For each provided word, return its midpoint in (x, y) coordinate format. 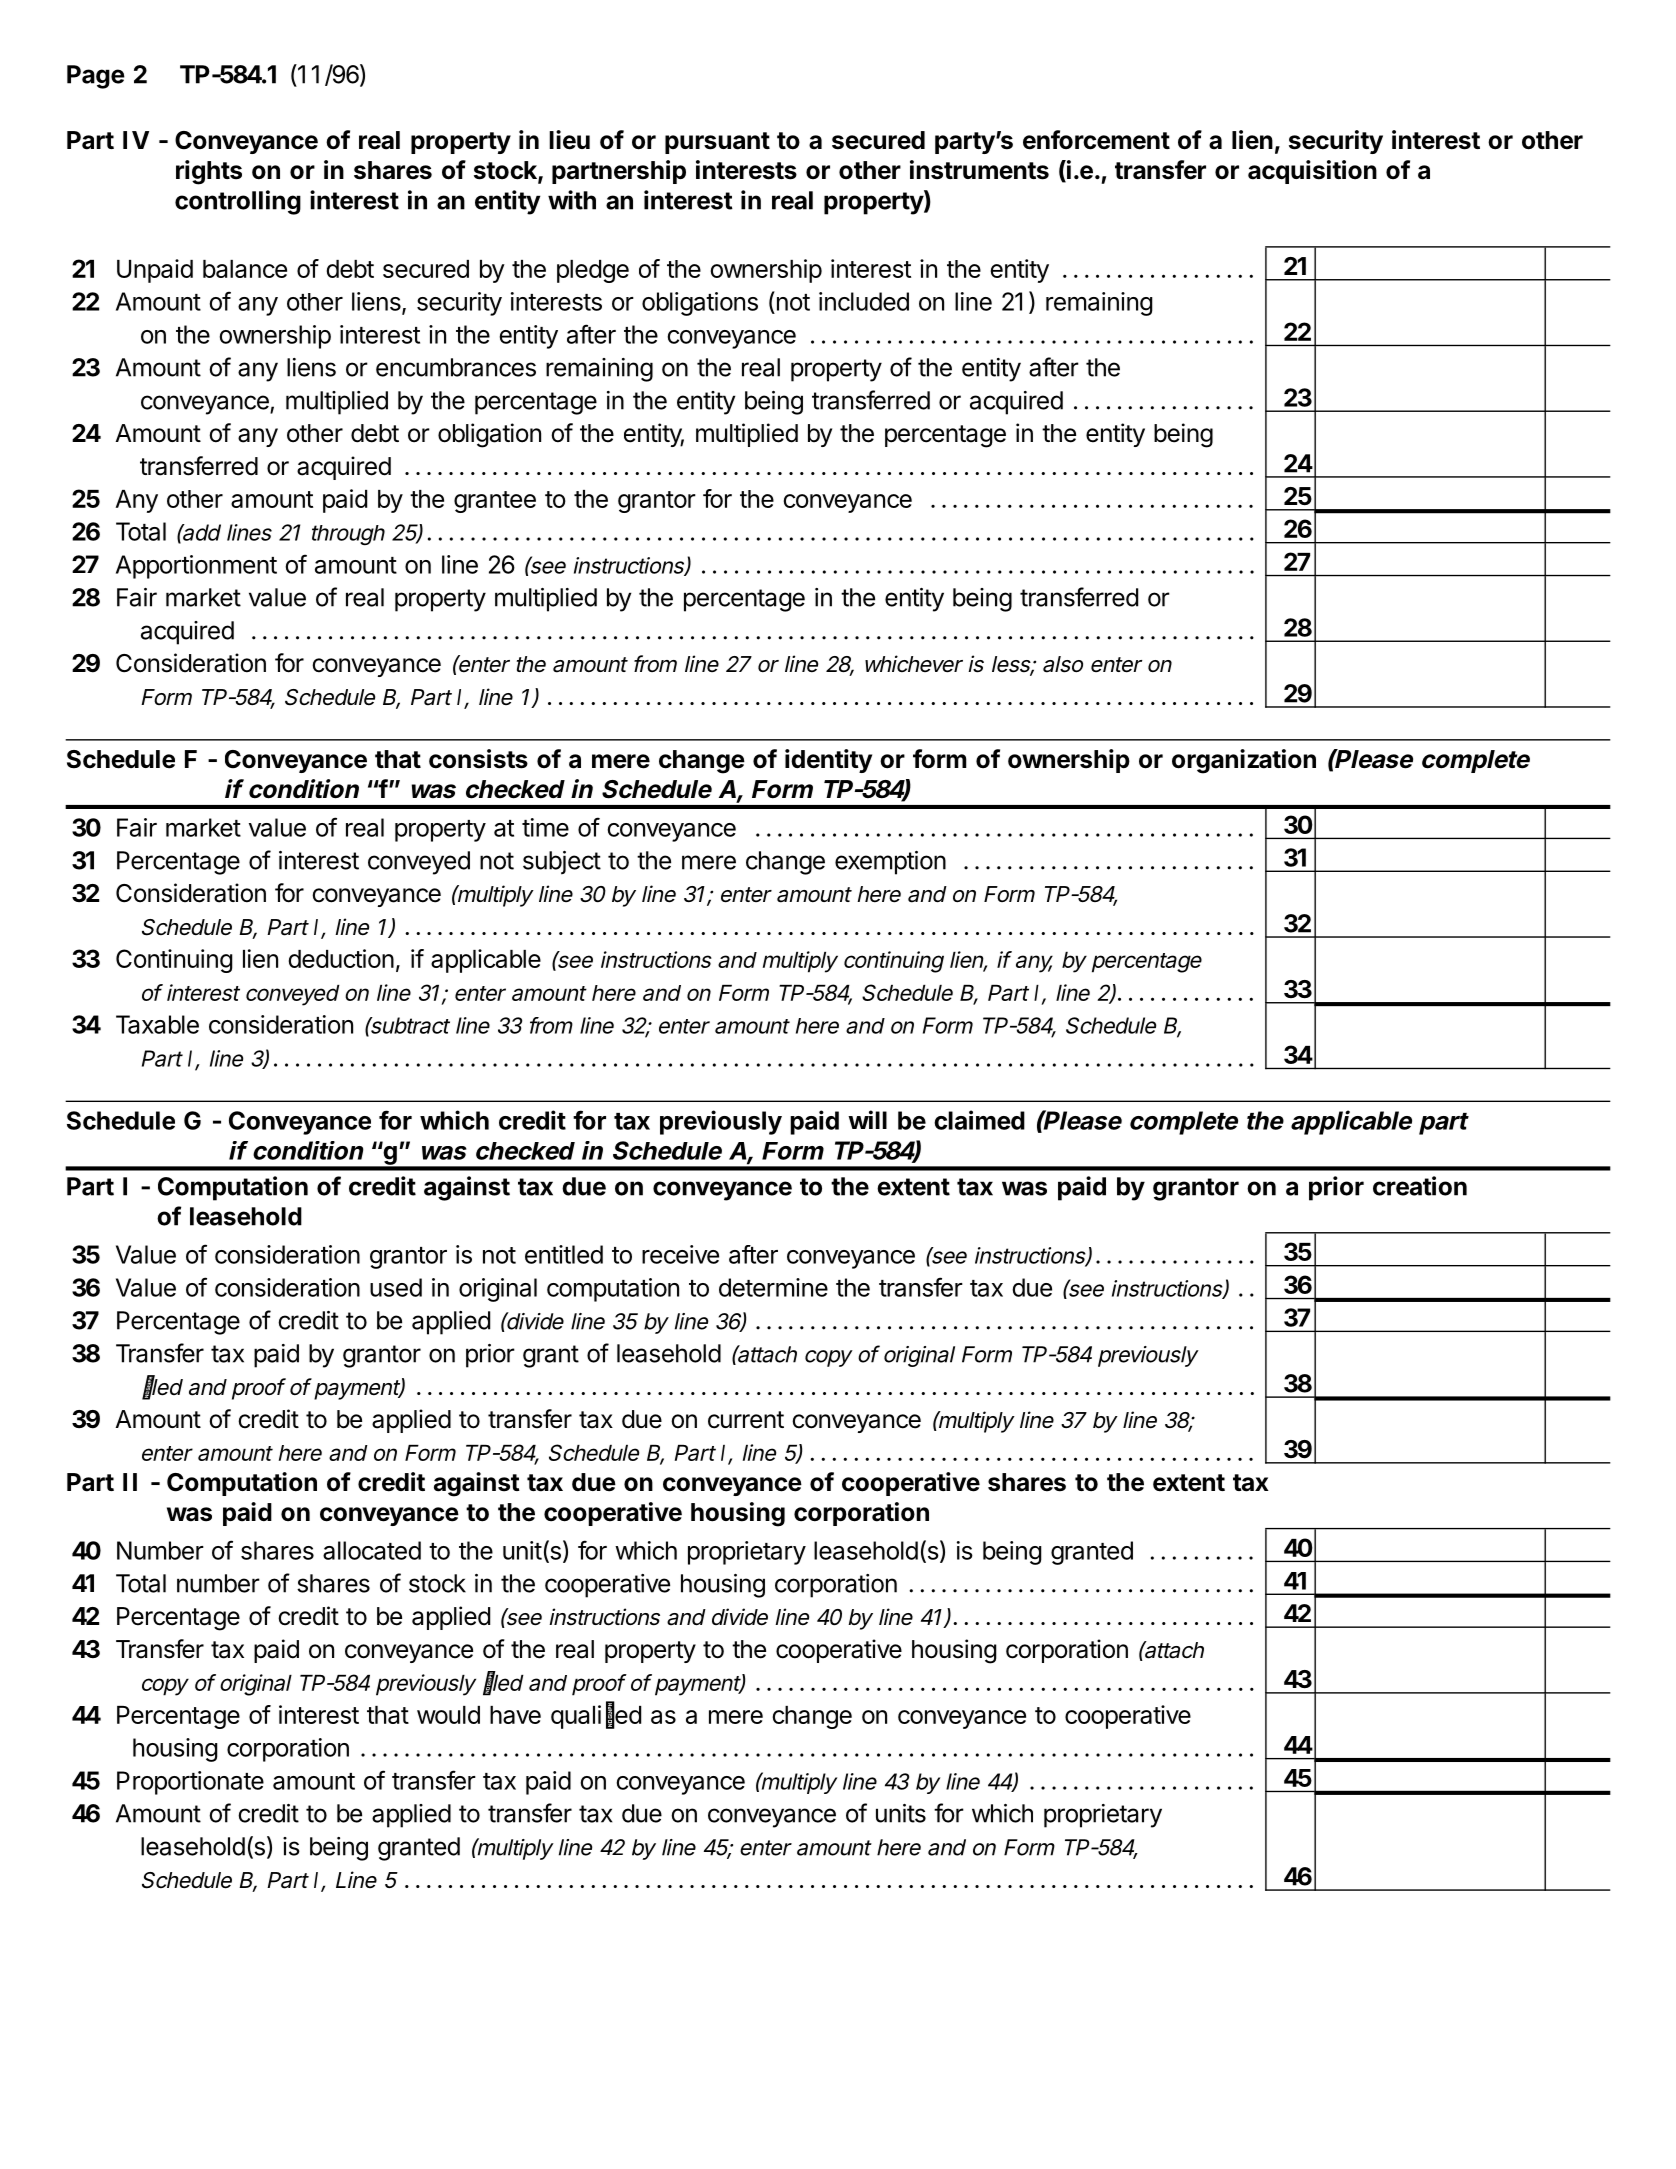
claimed (979, 1120)
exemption (890, 863)
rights (209, 172)
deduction (341, 958)
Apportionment (196, 567)
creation (1420, 1186)
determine (773, 1287)
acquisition (1312, 172)
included (864, 301)
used (396, 1287)
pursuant (717, 143)
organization (1244, 761)
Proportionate (190, 1783)
